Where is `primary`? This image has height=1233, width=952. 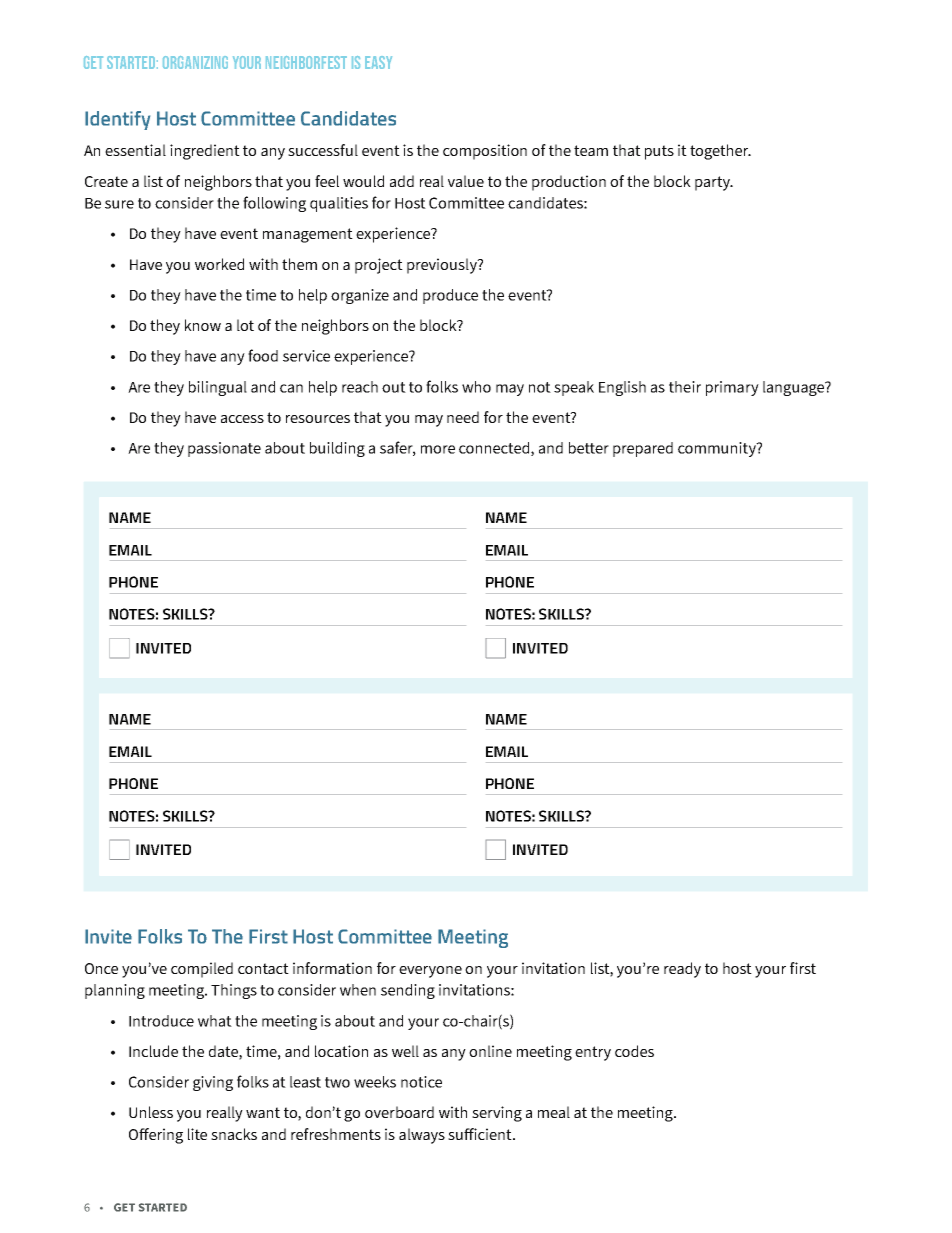 primary is located at coordinates (732, 388).
